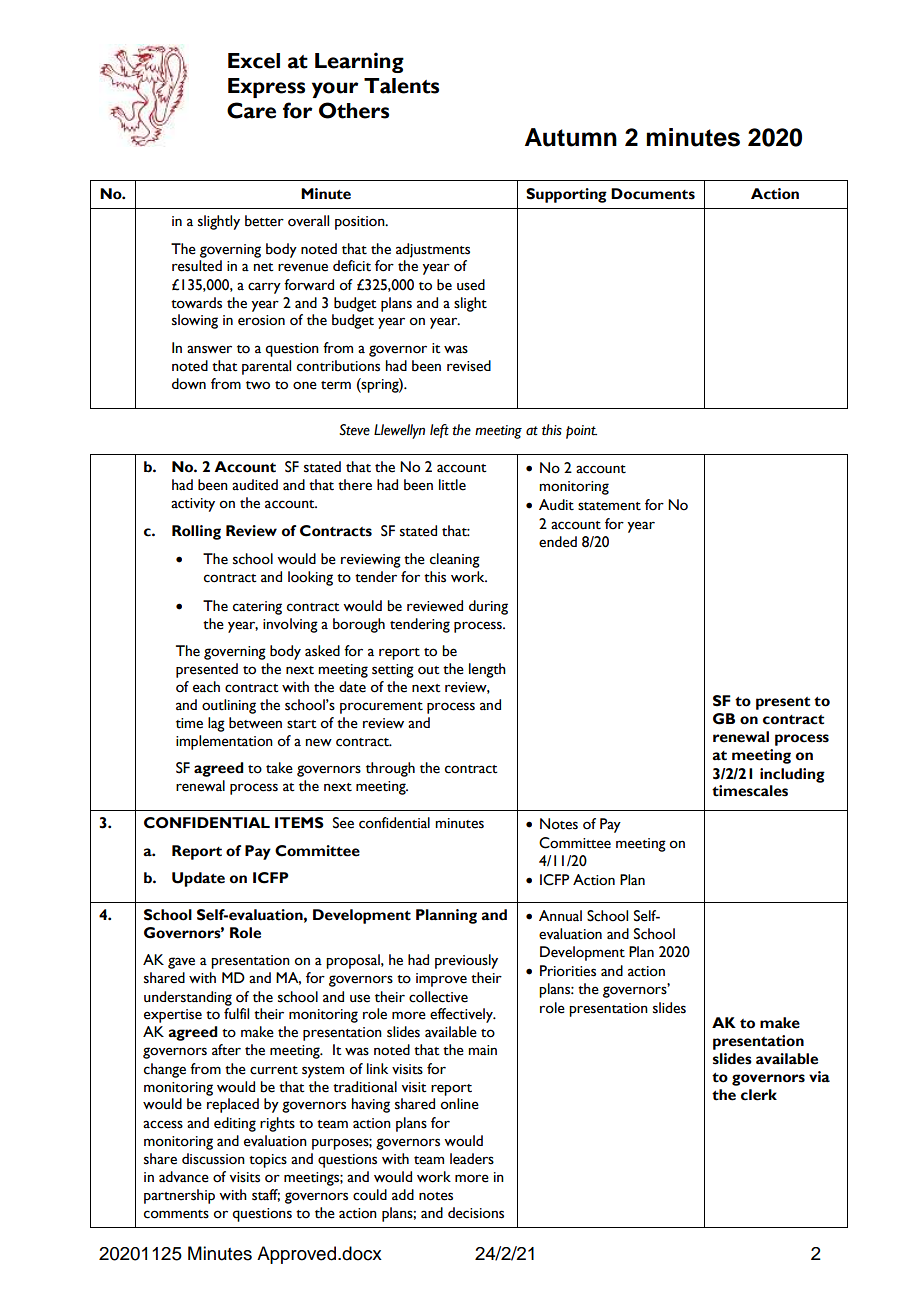 The image size is (924, 1308). What do you see at coordinates (251, 110) in the document?
I see `Care` at bounding box center [251, 110].
